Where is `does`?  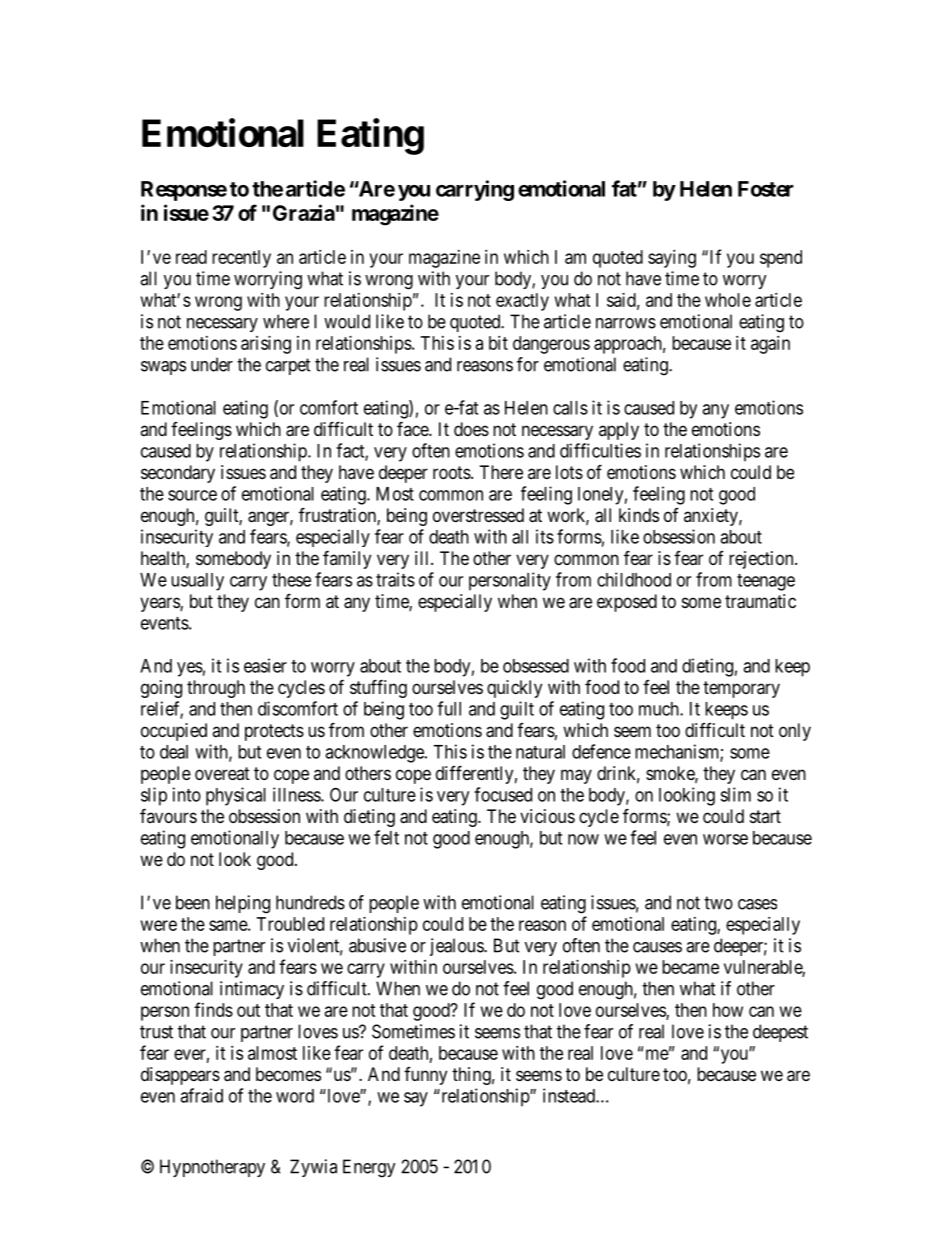
does is located at coordinates (471, 429).
